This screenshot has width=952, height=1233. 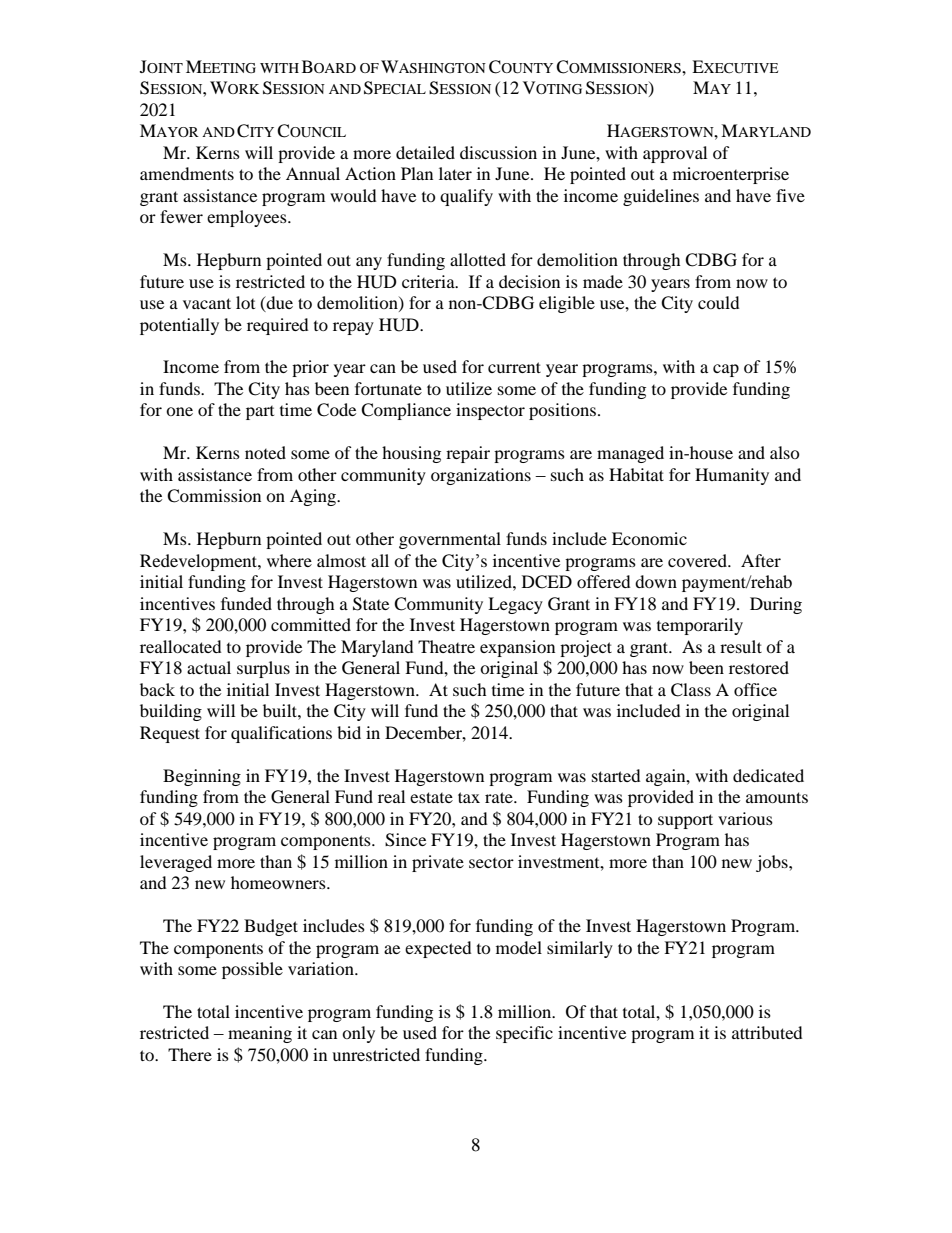 What do you see at coordinates (469, 797) in the screenshot?
I see `tax` at bounding box center [469, 797].
